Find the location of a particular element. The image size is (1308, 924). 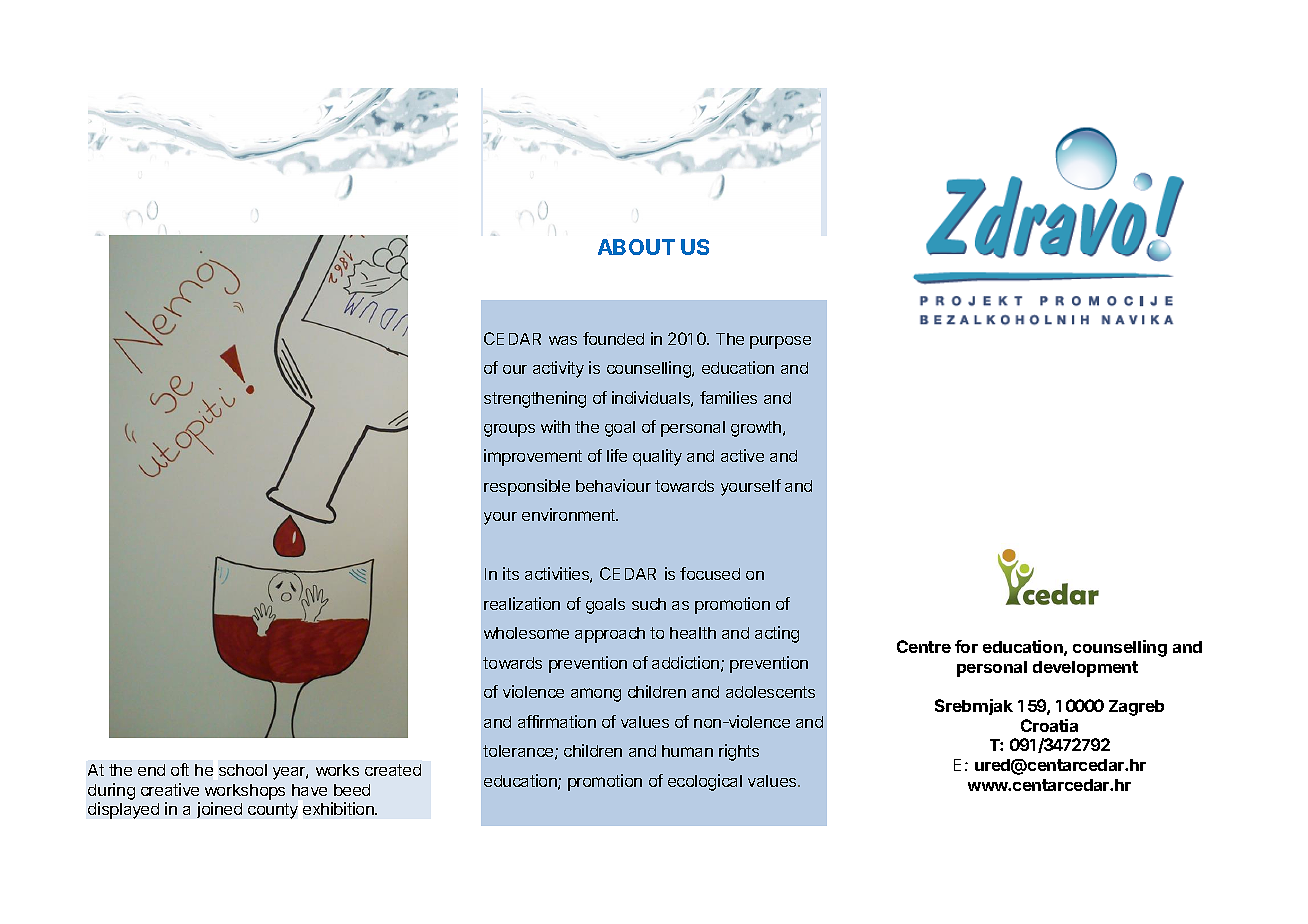

wholesome is located at coordinates (526, 633).
